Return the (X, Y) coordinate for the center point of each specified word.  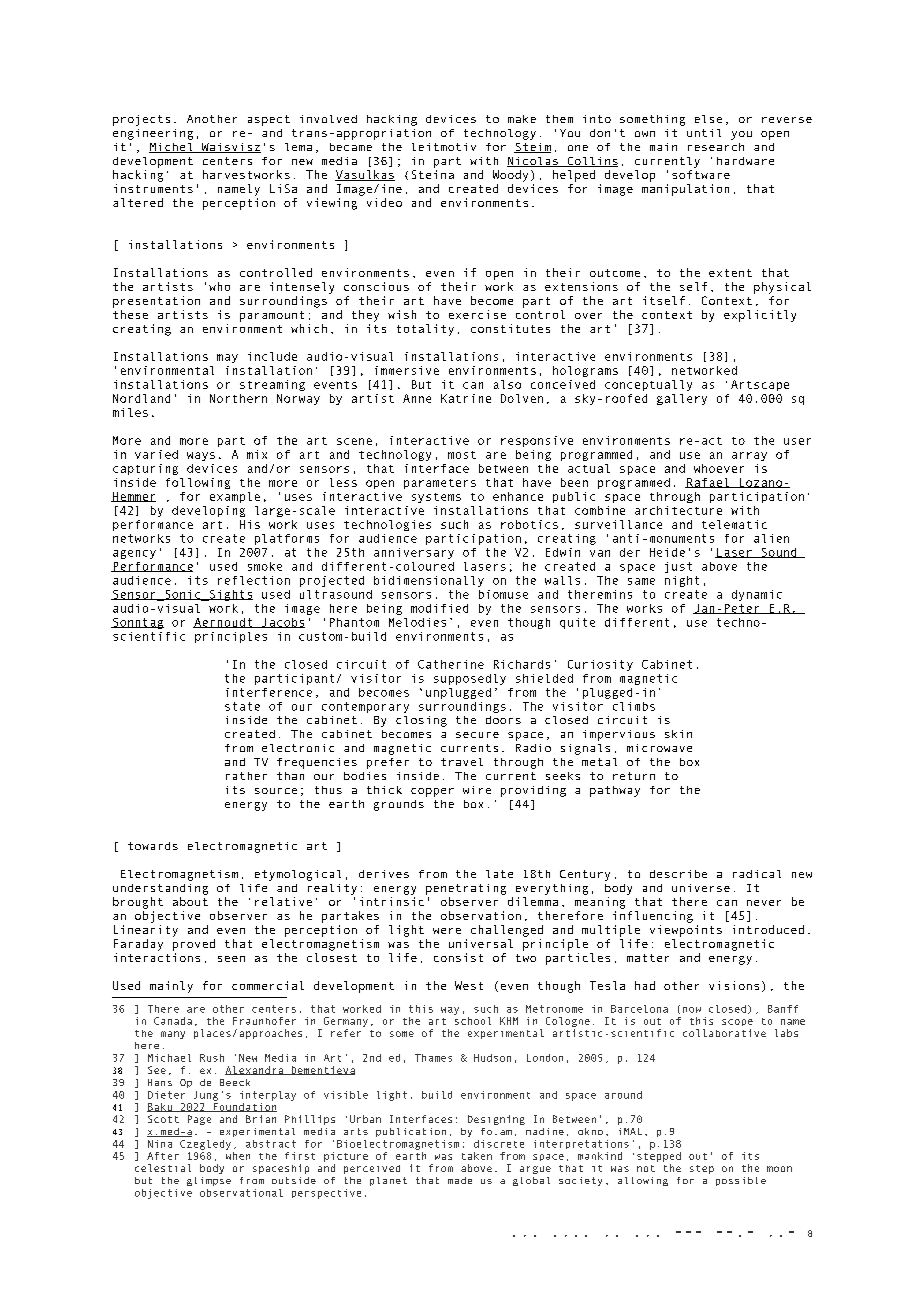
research (716, 147)
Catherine (451, 664)
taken (477, 1156)
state (242, 706)
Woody (510, 176)
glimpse (209, 1181)
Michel (172, 148)
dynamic (757, 595)
